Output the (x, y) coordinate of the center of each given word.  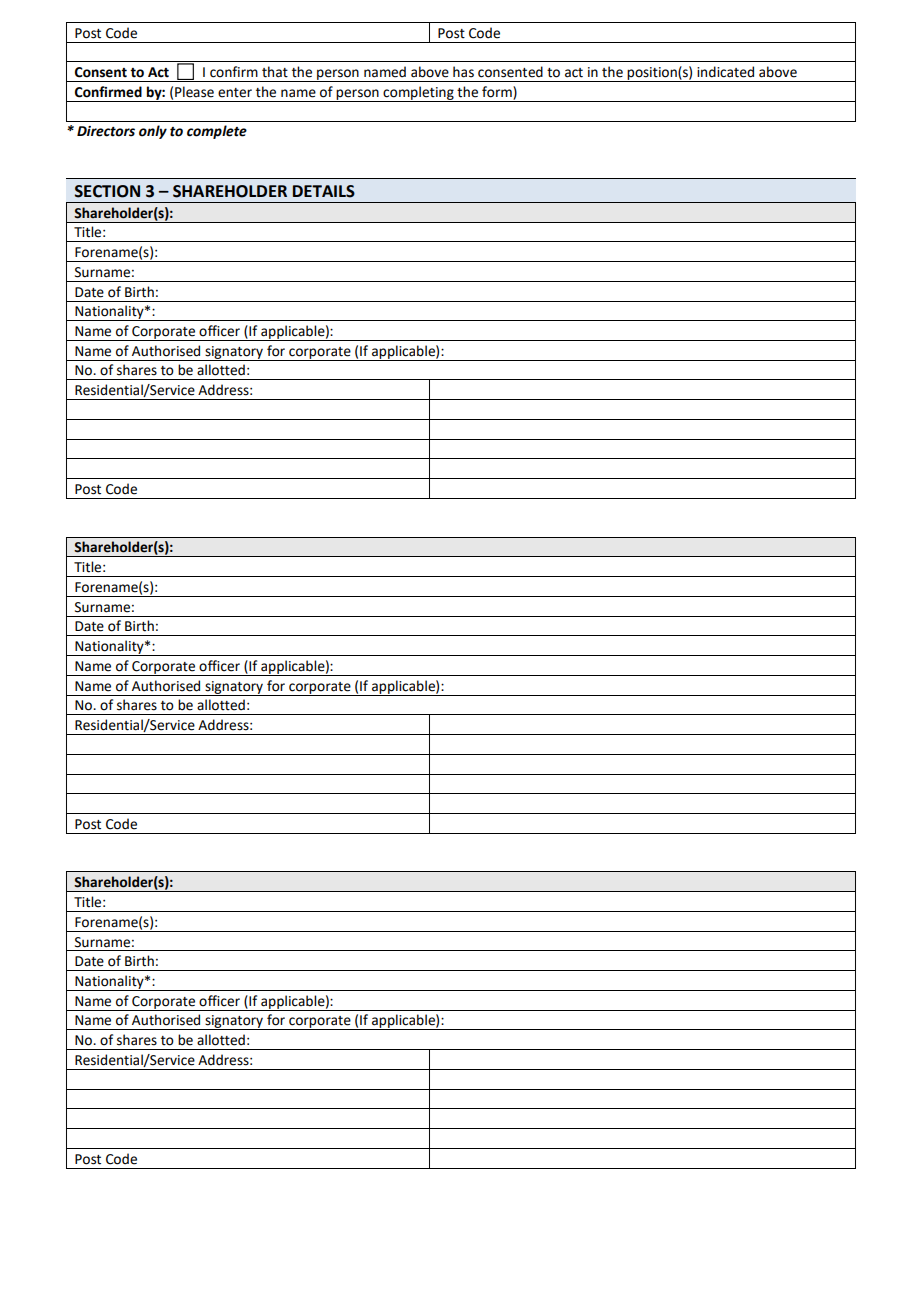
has (463, 72)
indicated (725, 72)
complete (217, 132)
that (275, 72)
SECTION (107, 191)
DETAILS (324, 191)
